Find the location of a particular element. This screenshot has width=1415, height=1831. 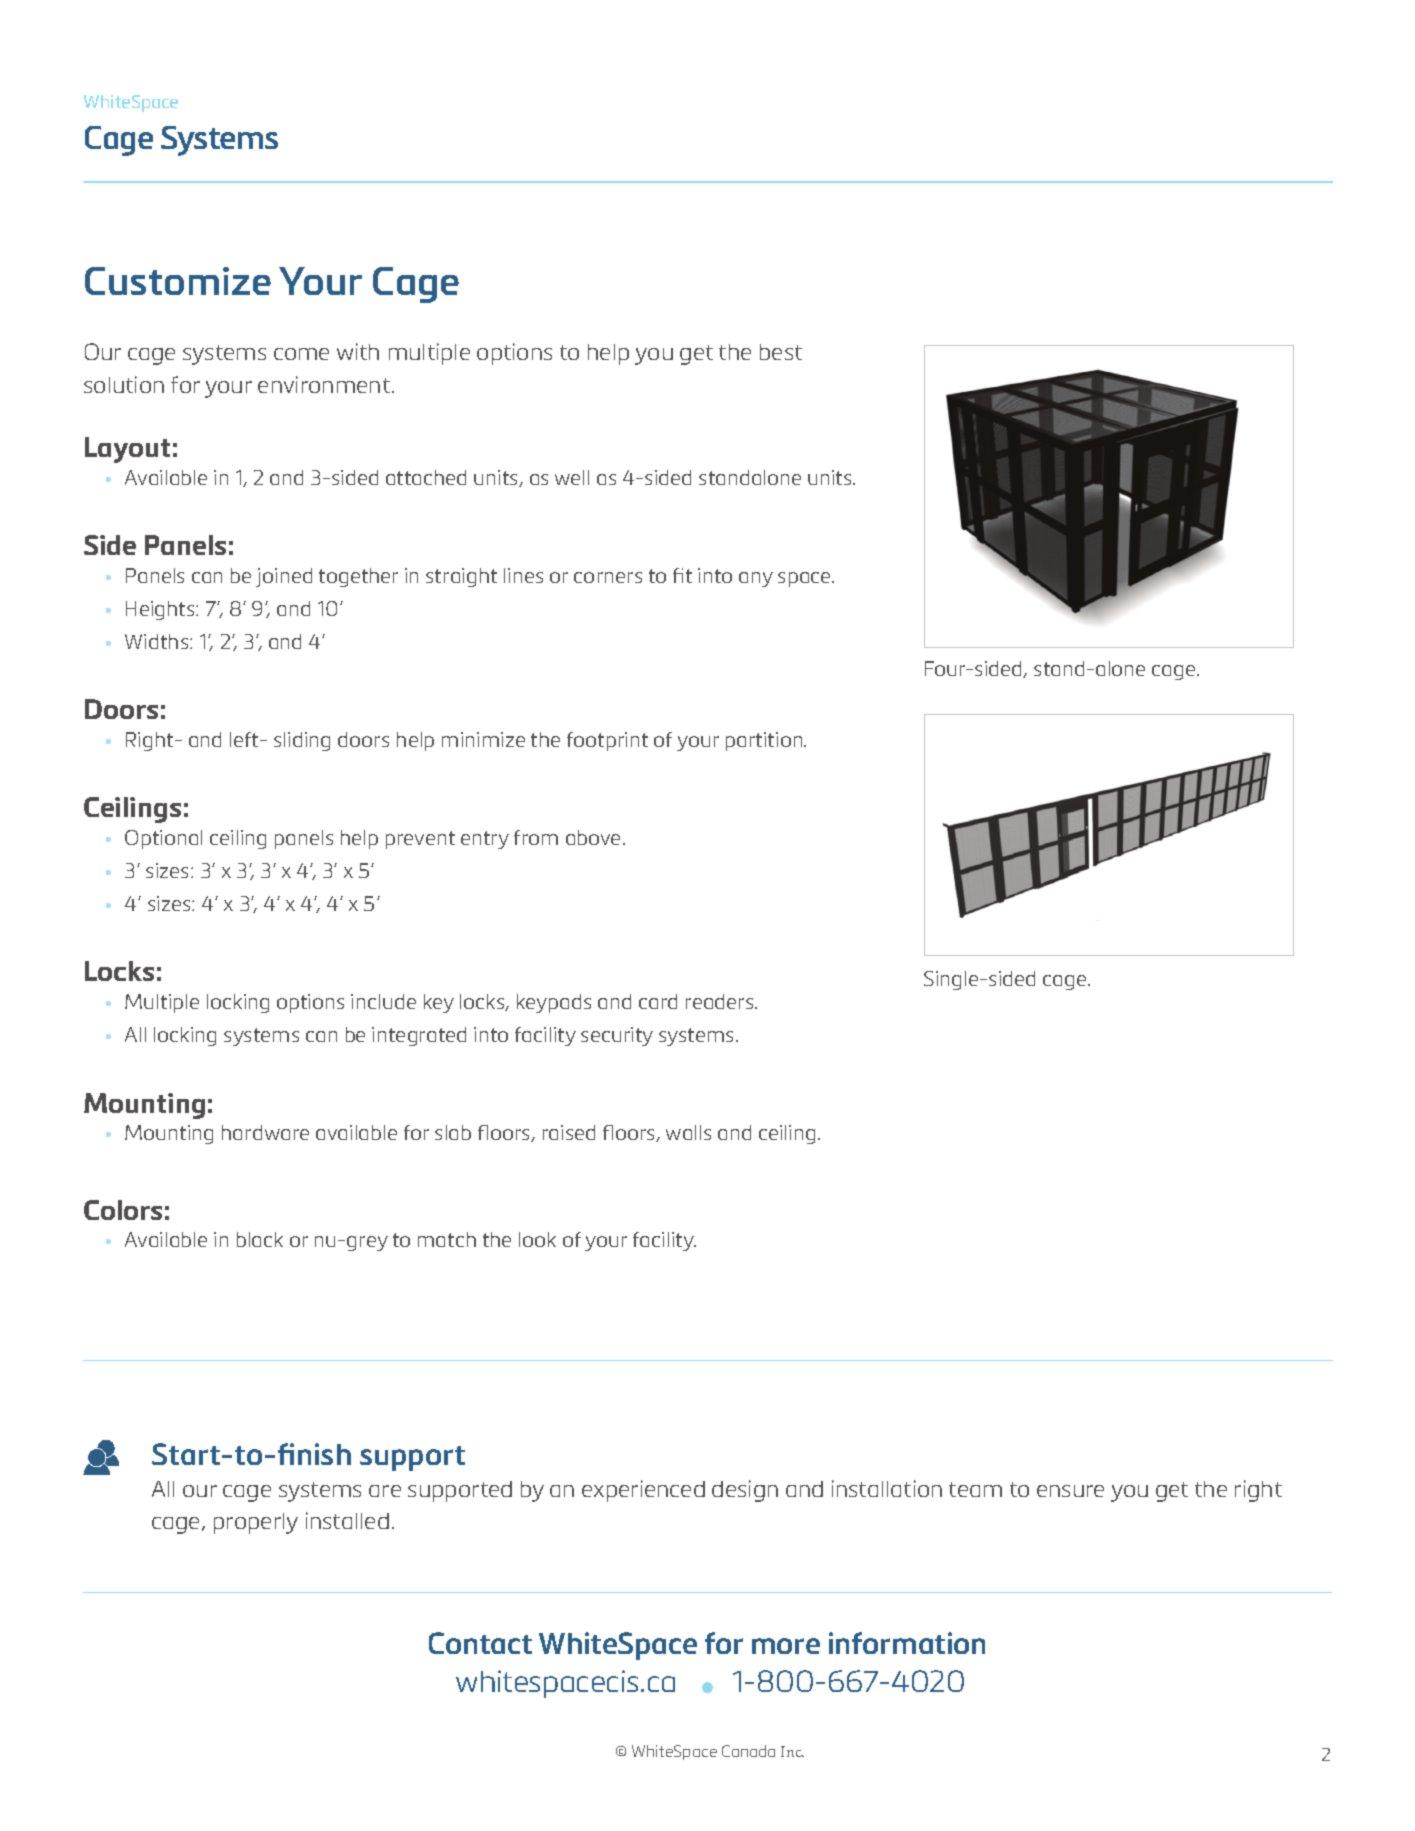

partition is located at coordinates (765, 741).
